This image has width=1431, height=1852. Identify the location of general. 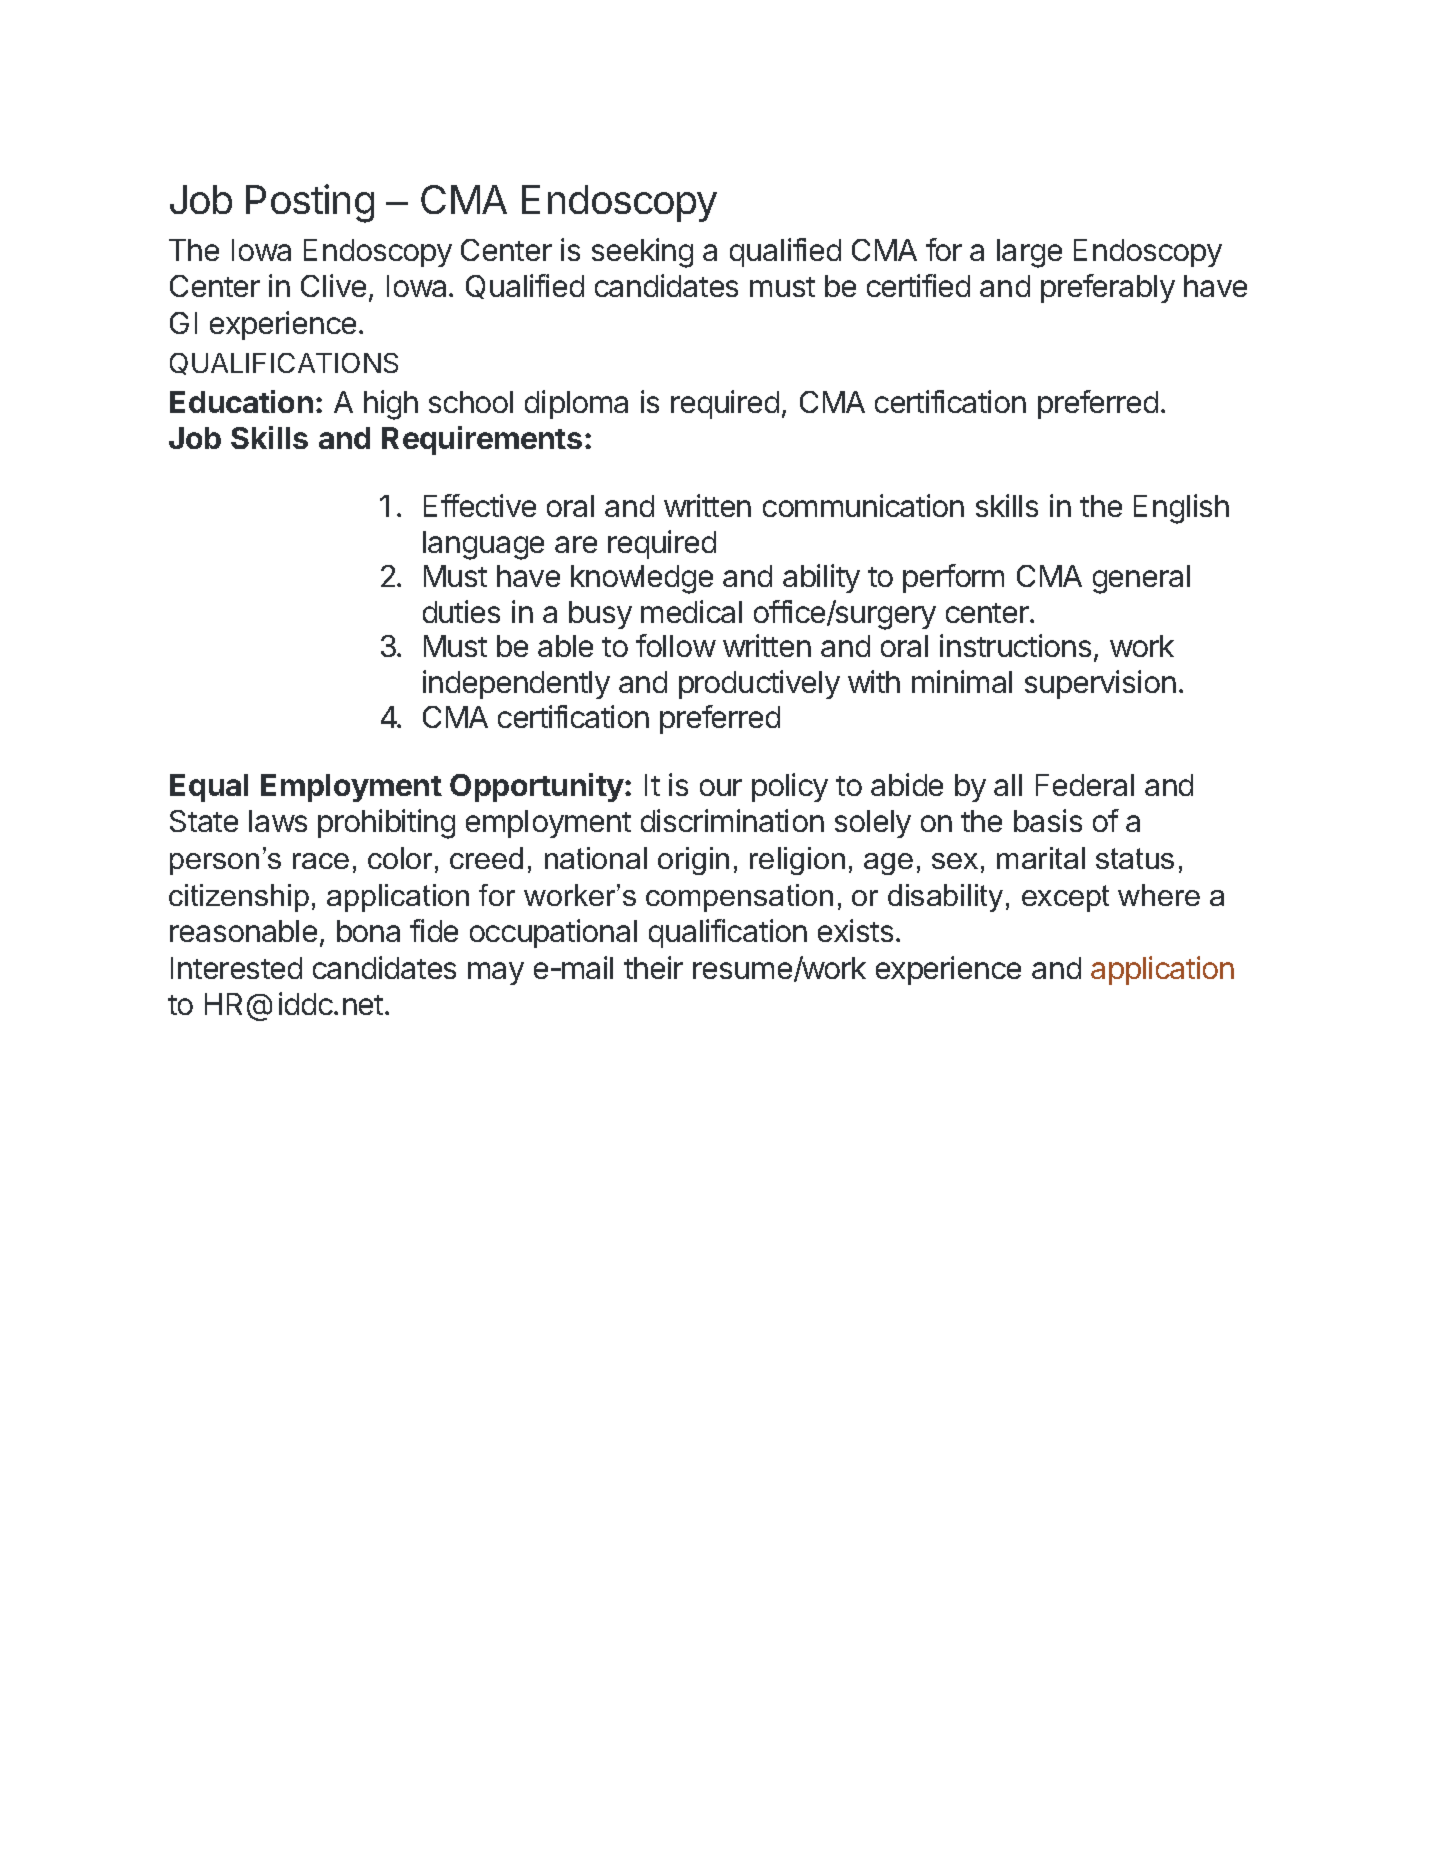
(1141, 579).
